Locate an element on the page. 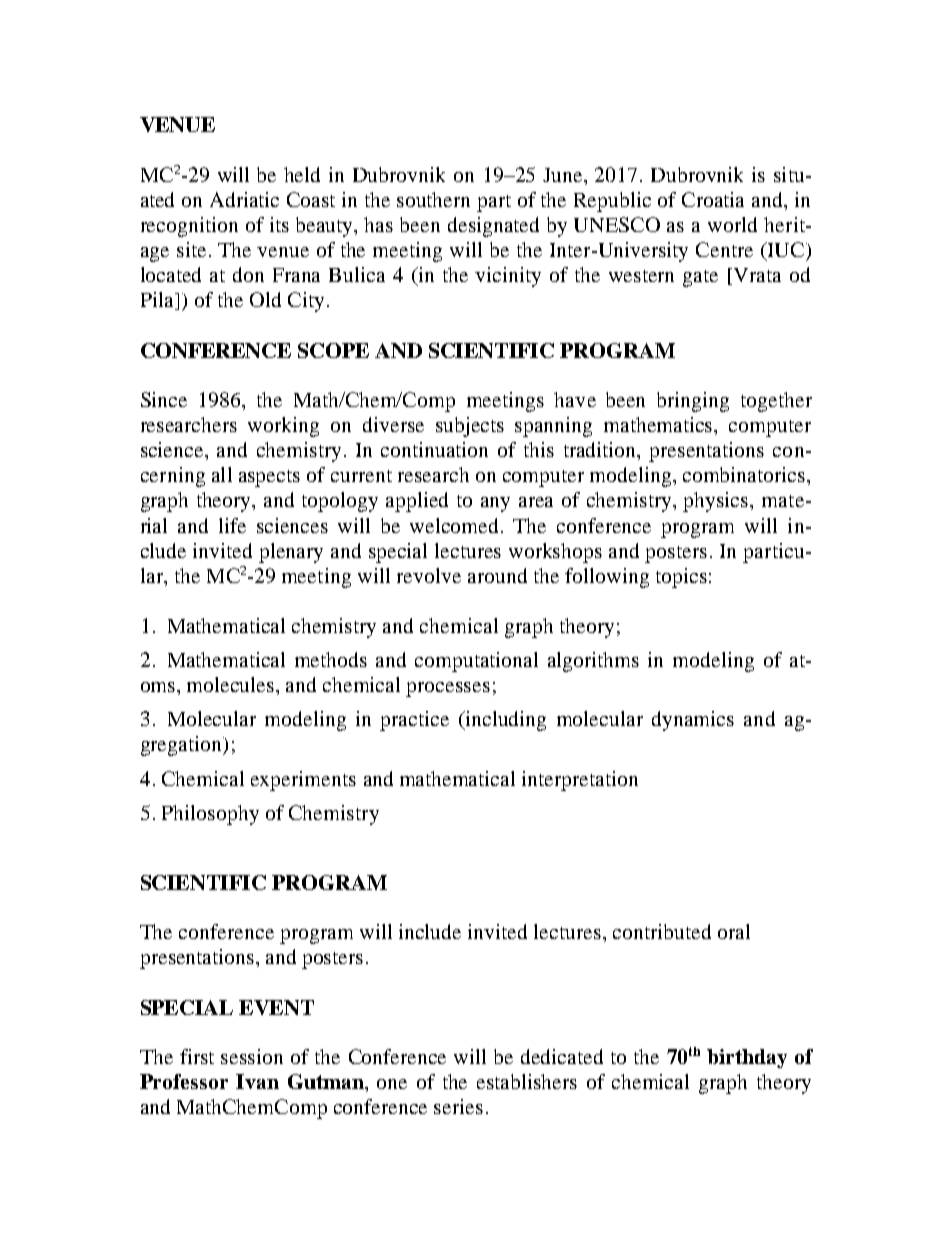 This image has height=1233, width=952. series is located at coordinates (458, 1106).
